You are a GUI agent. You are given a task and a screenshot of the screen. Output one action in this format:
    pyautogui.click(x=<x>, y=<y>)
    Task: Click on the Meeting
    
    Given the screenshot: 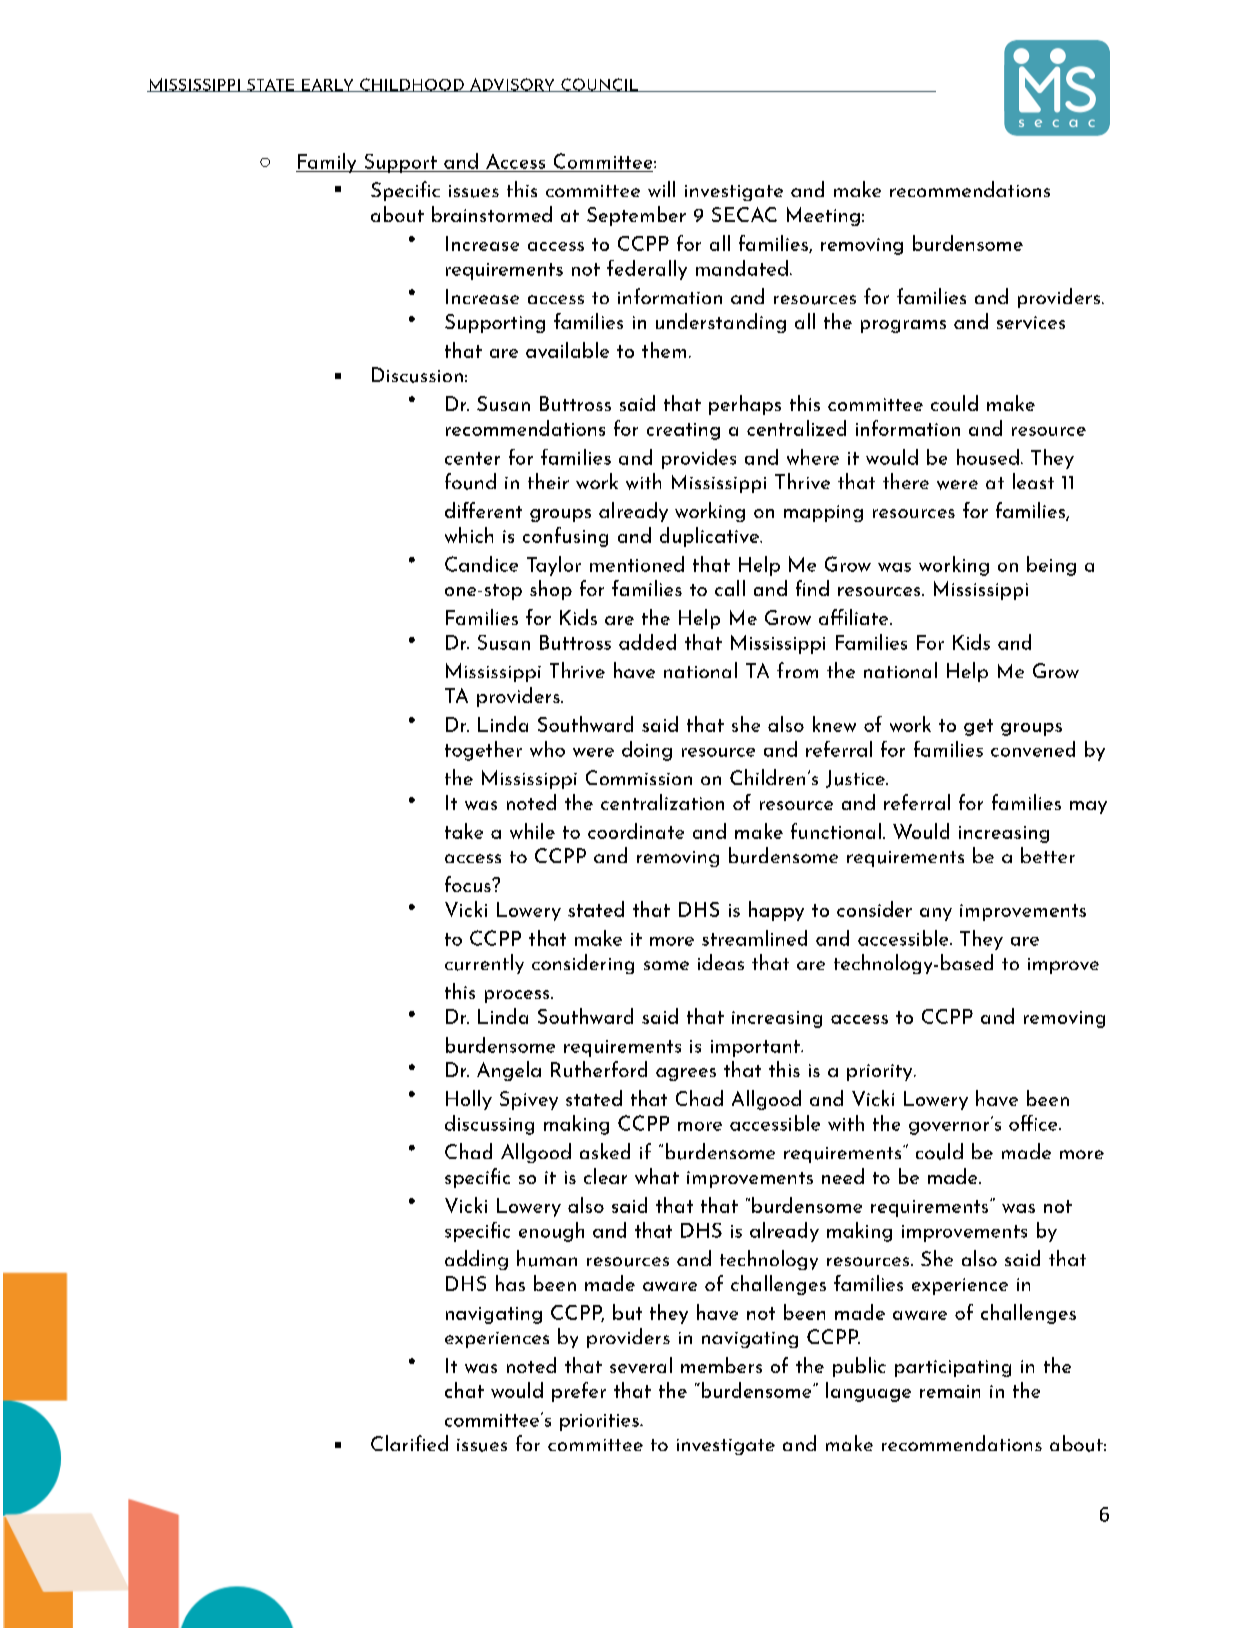 What is the action you would take?
    pyautogui.click(x=823, y=216)
